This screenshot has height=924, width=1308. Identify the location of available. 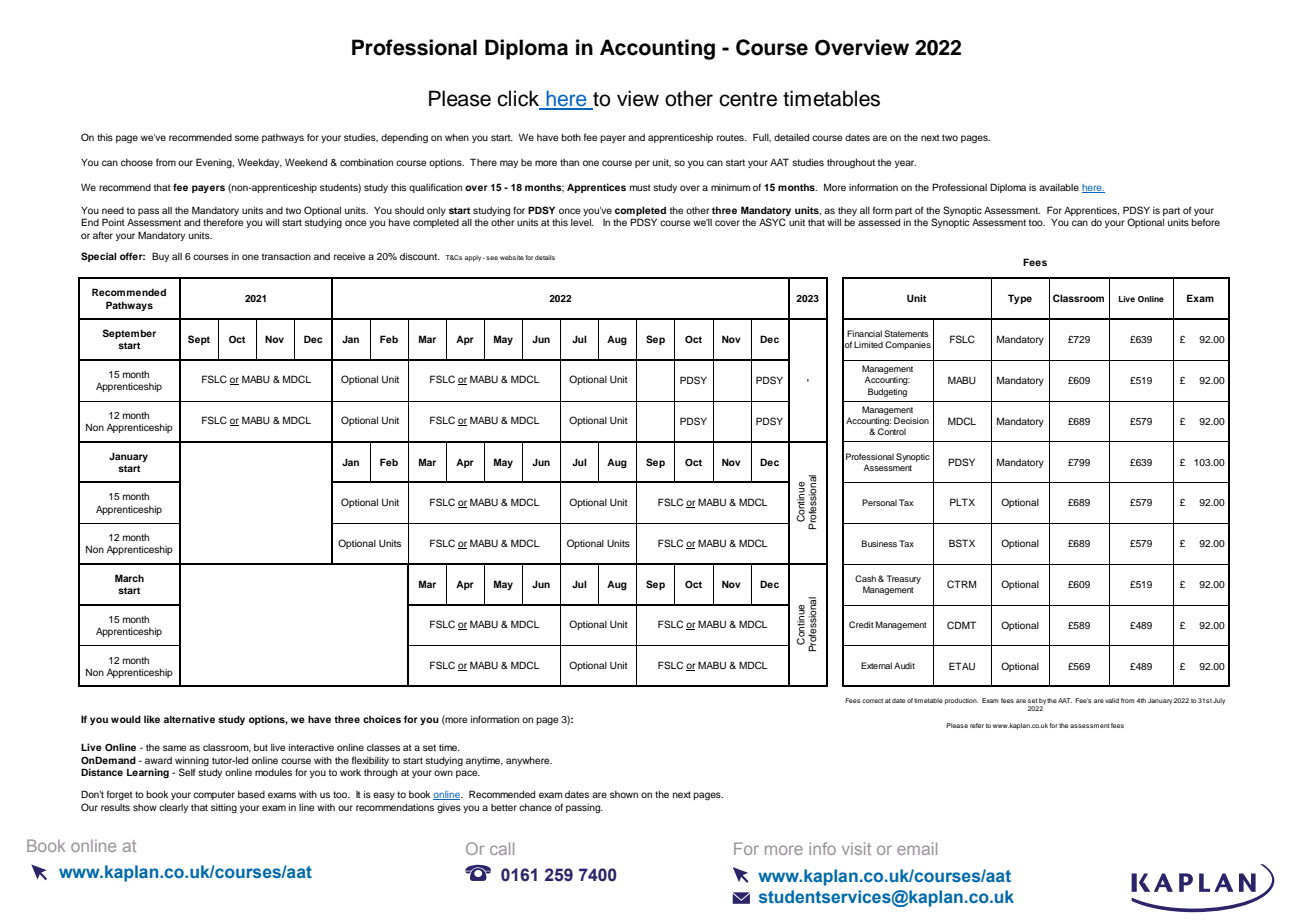
(1059, 187).
